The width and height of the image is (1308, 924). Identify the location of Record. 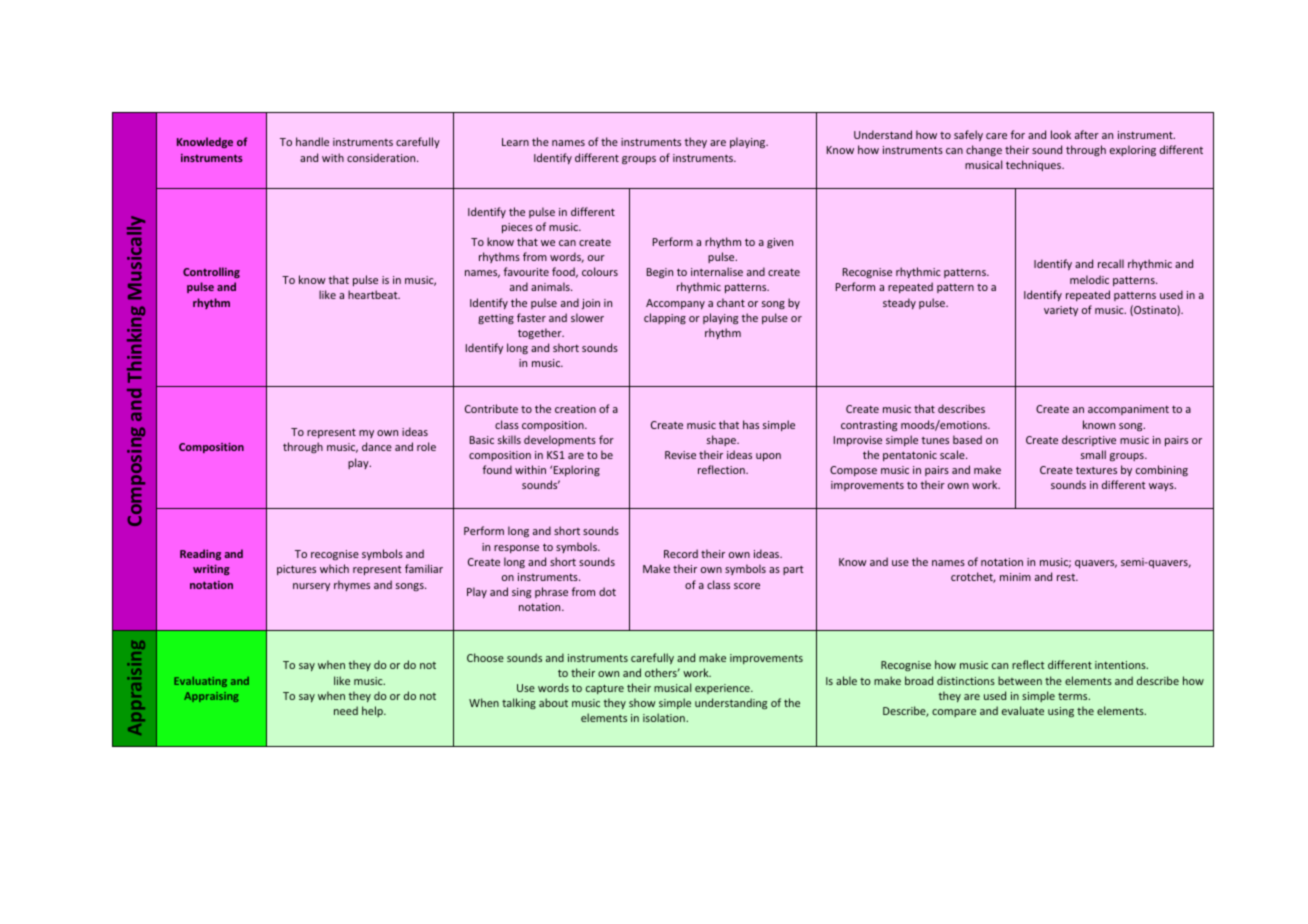
(681, 553).
